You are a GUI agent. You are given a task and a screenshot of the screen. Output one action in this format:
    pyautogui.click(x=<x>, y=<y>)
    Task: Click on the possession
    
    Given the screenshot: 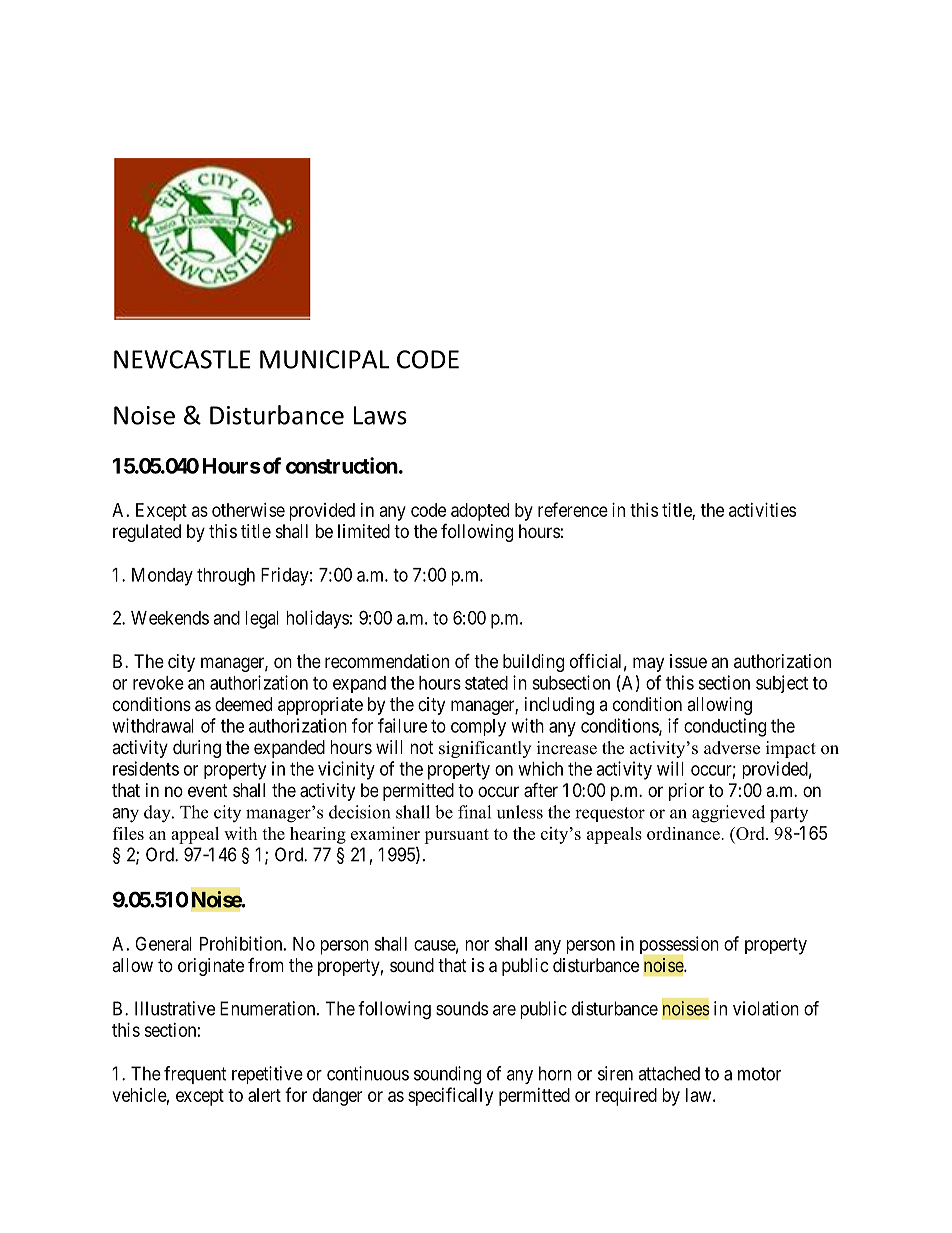 What is the action you would take?
    pyautogui.click(x=679, y=946)
